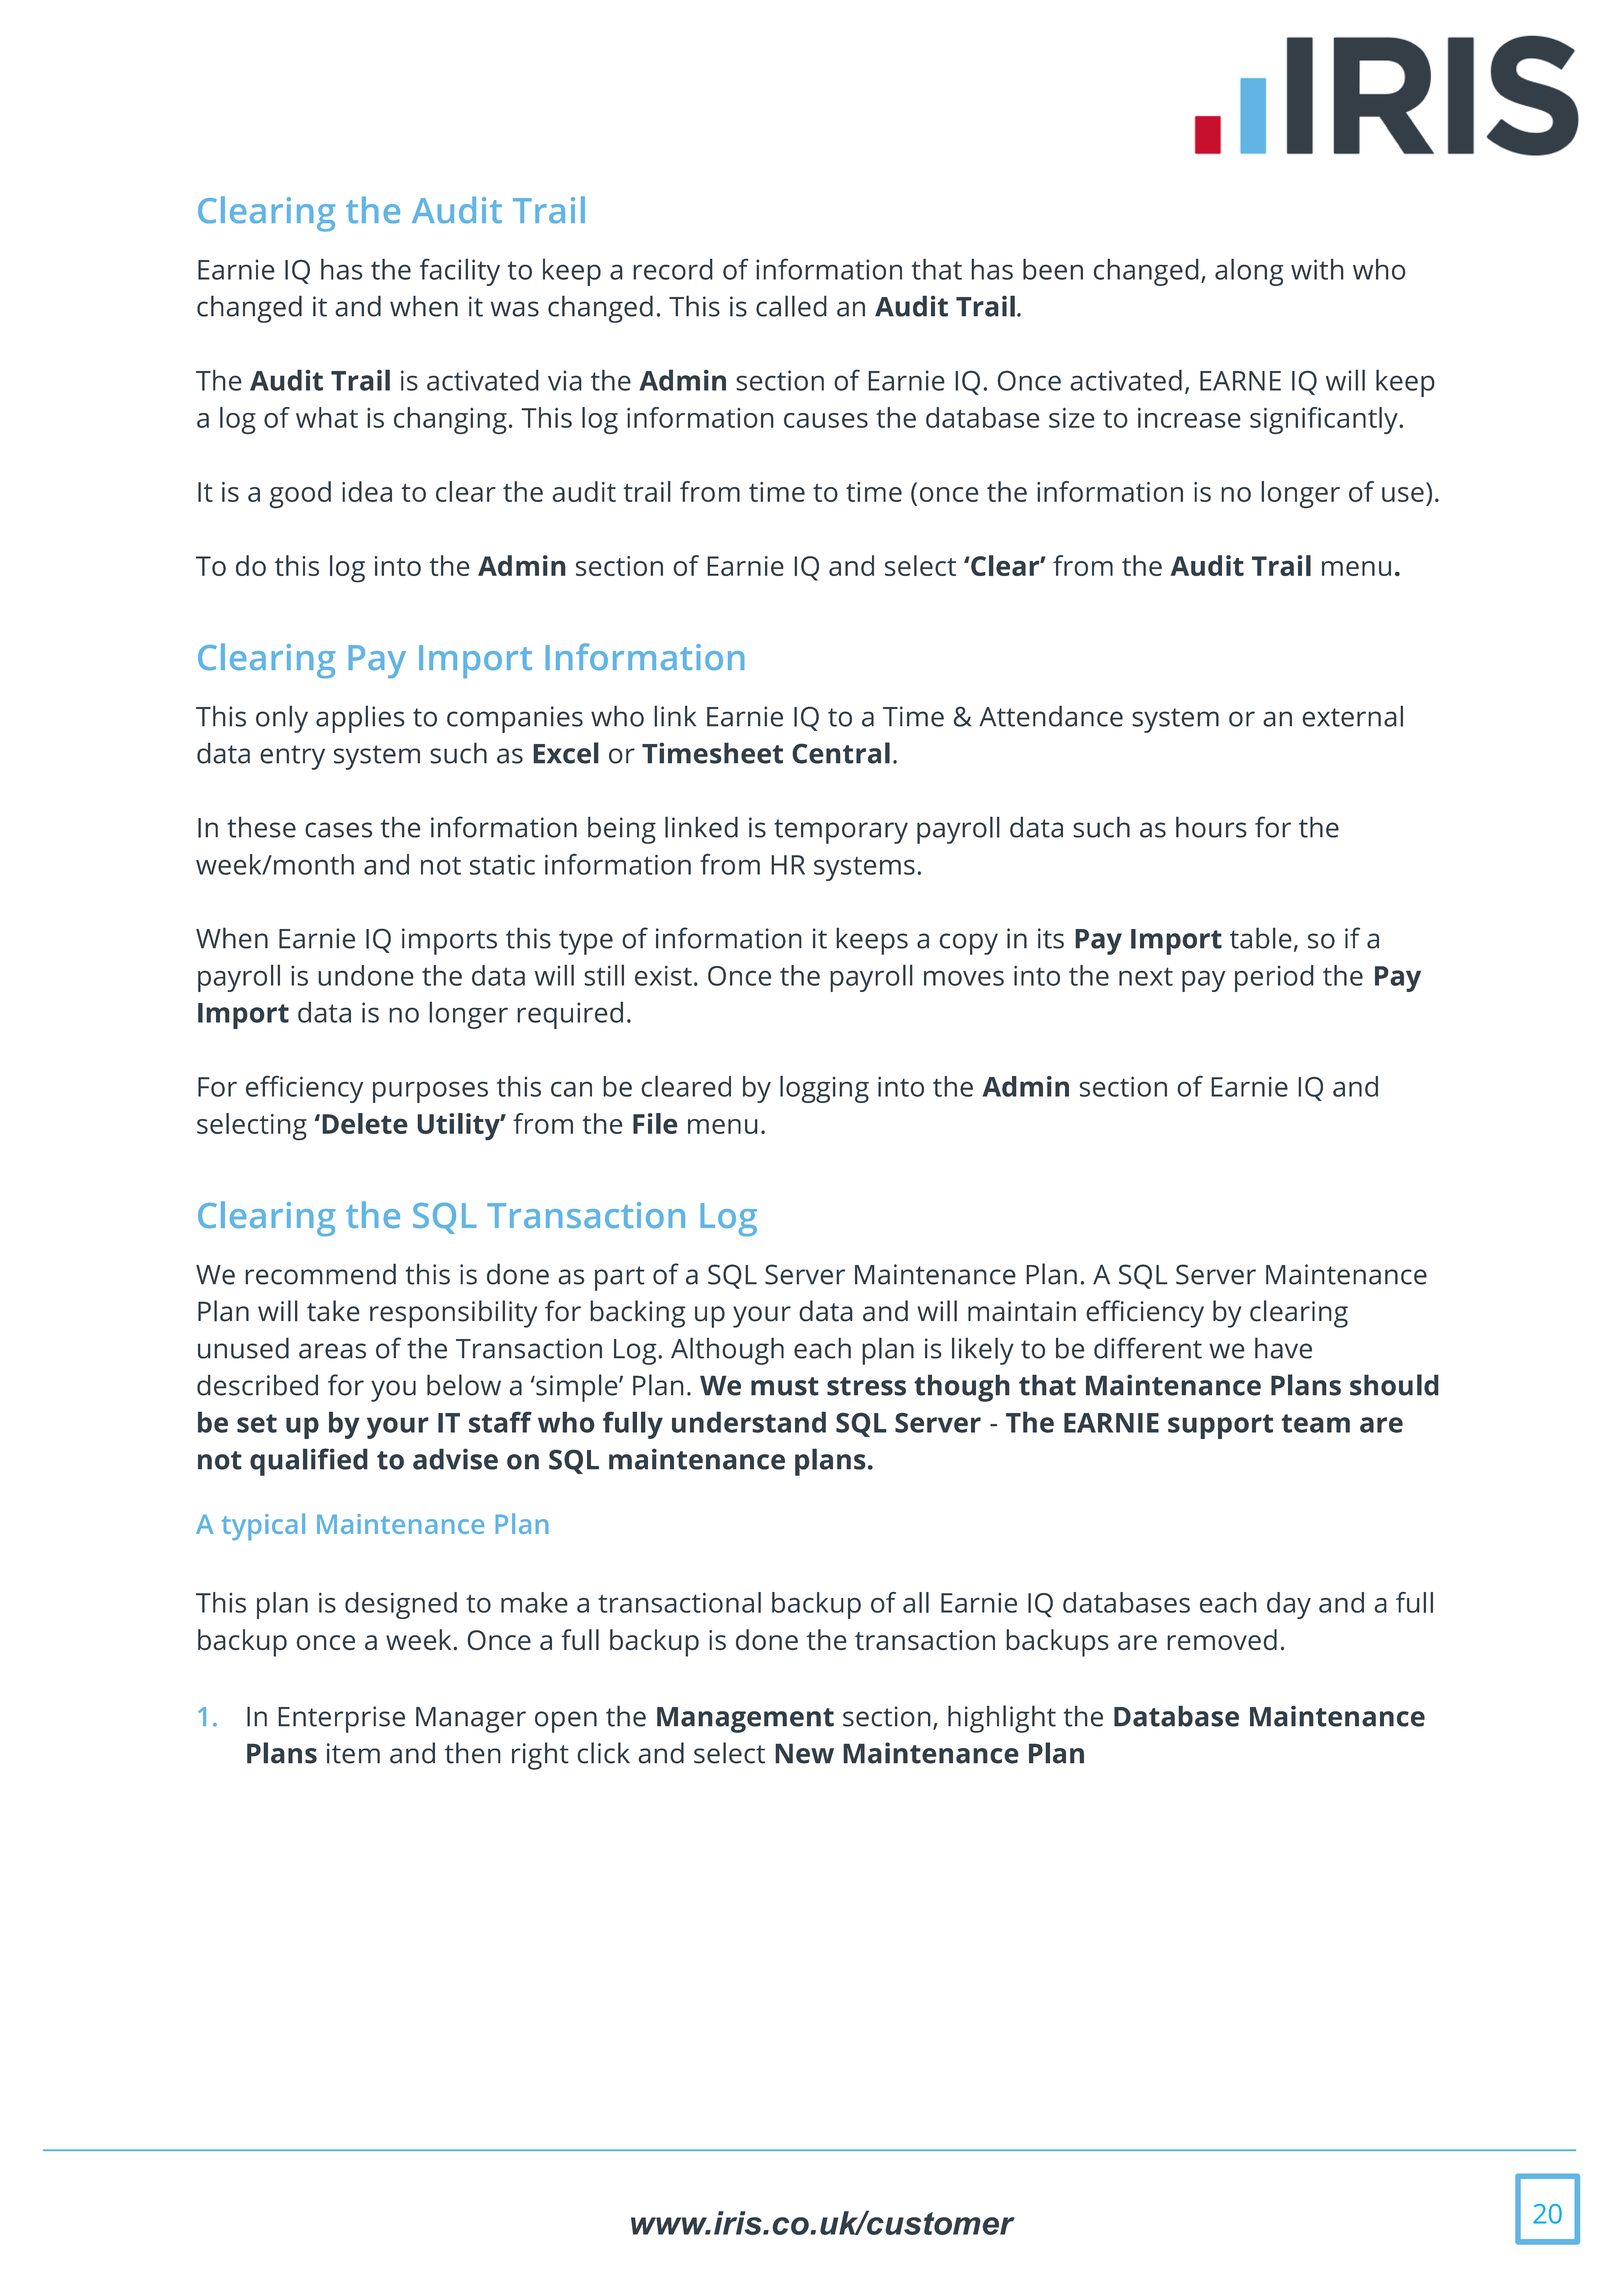 The image size is (1619, 2290). What do you see at coordinates (791, 306) in the screenshot?
I see `called` at bounding box center [791, 306].
